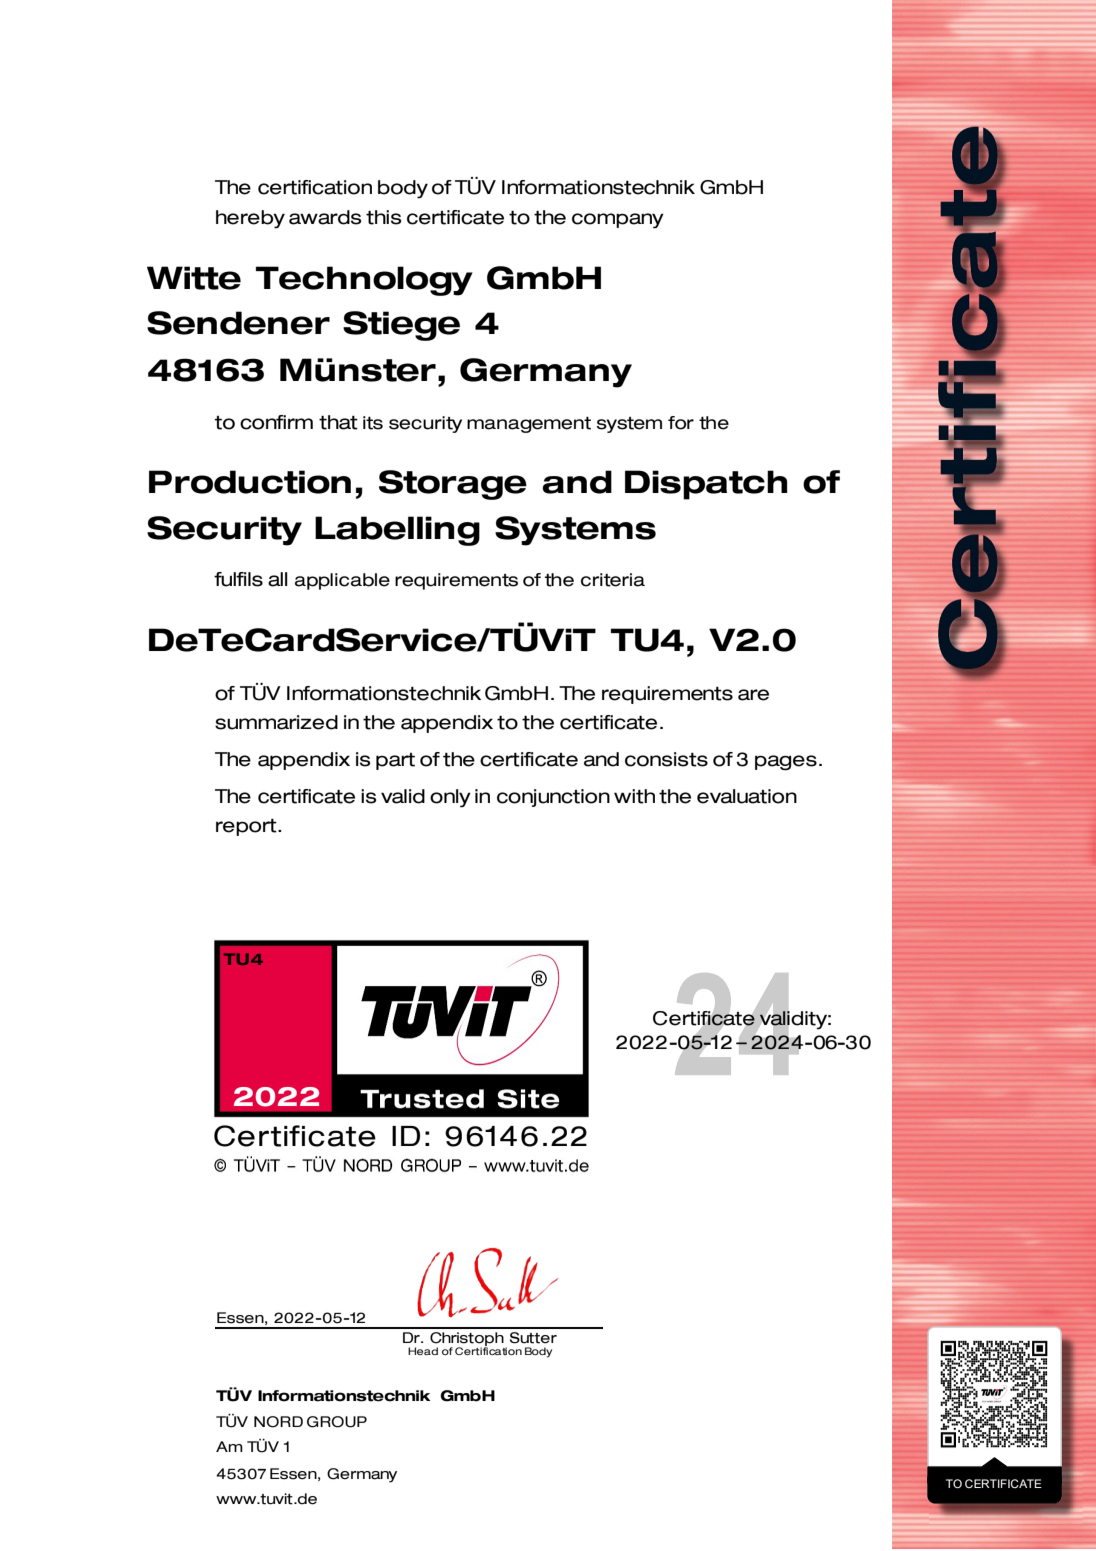 This screenshot has width=1096, height=1551. What do you see at coordinates (325, 217) in the screenshot?
I see `awards` at bounding box center [325, 217].
